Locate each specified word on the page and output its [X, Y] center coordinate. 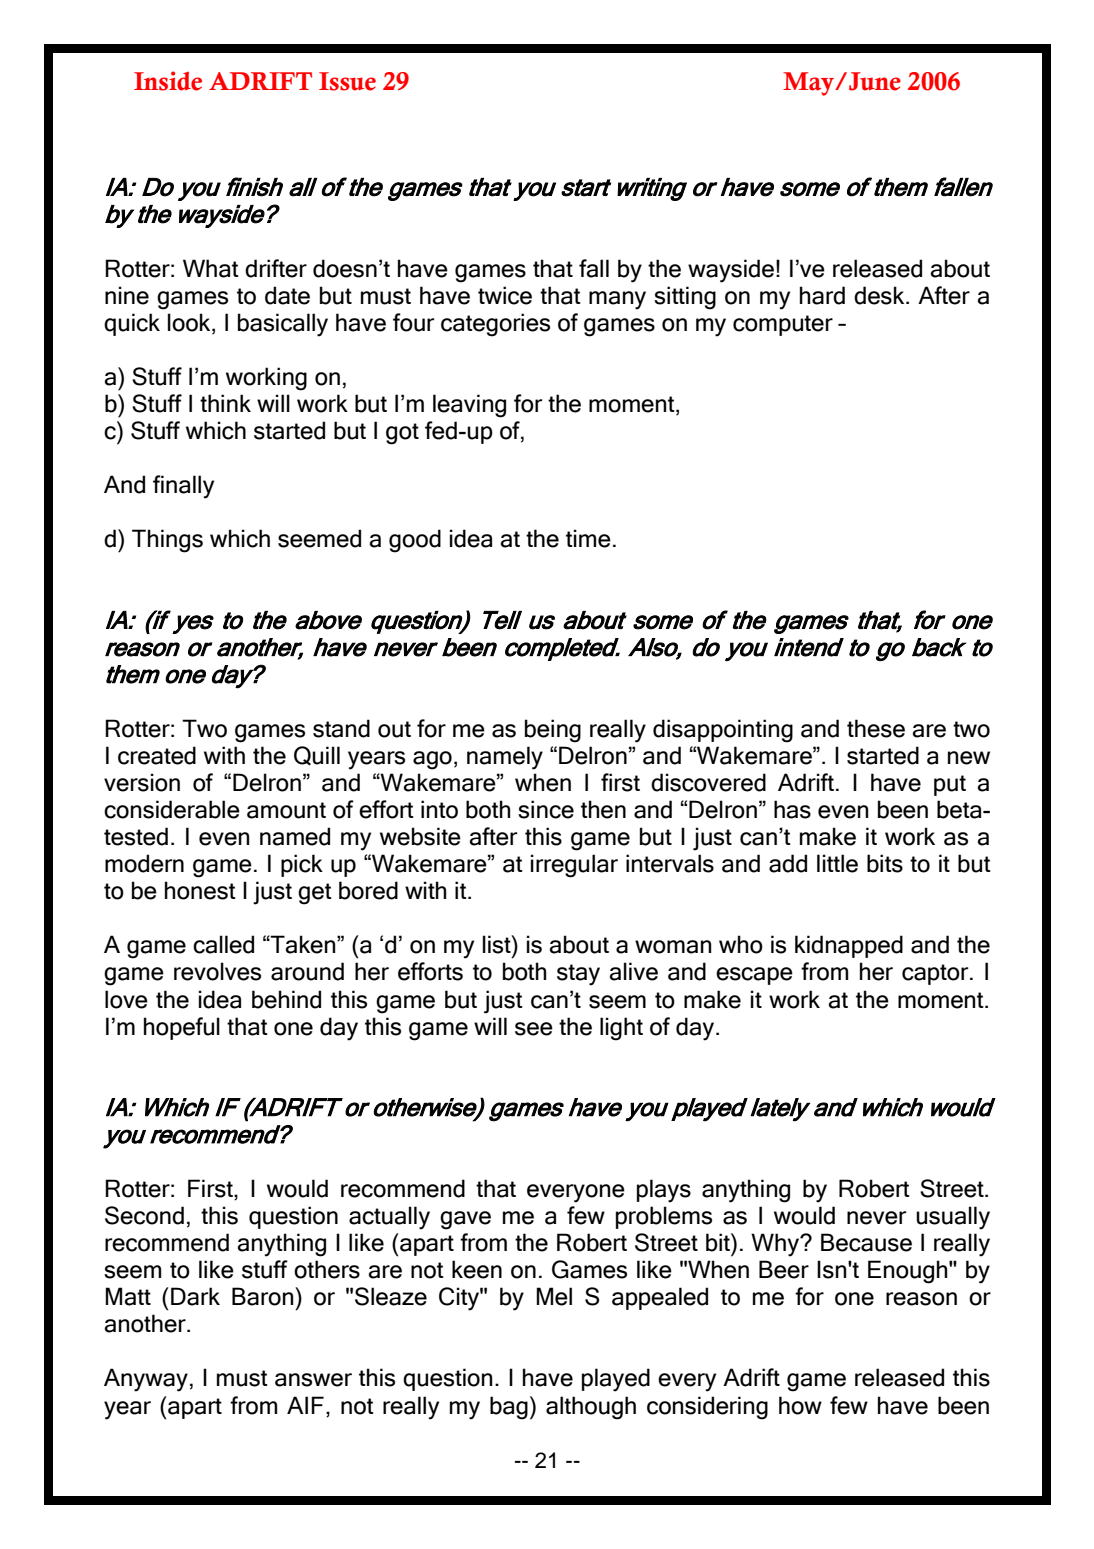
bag [509, 1408]
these [876, 728]
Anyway [146, 1380]
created [157, 755]
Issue [347, 81]
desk [880, 295]
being [553, 731]
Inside [168, 81]
